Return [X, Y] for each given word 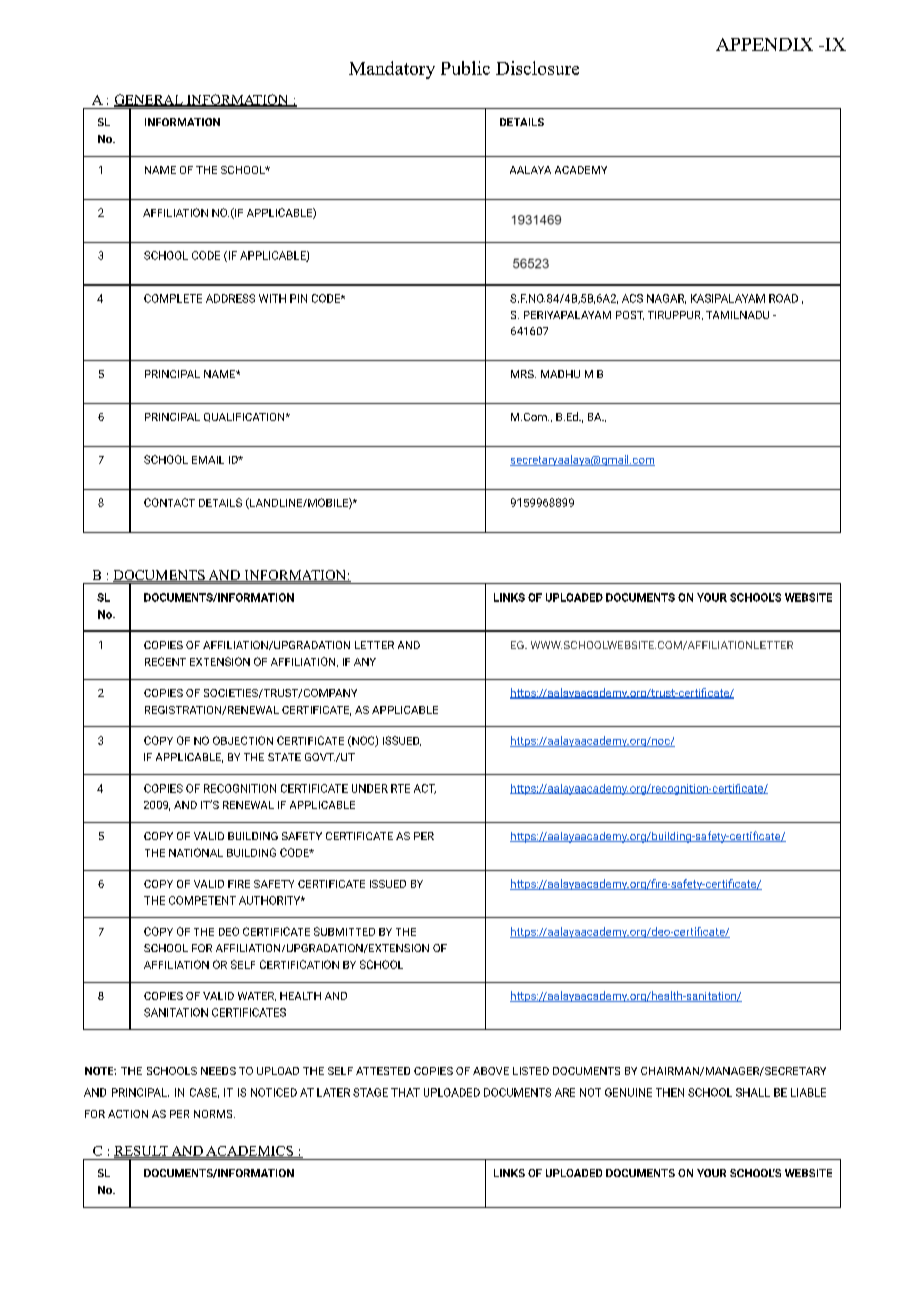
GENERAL [149, 100]
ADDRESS [230, 298]
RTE [400, 788]
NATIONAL [196, 852]
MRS [523, 374]
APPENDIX [764, 44]
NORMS [214, 1114]
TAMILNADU [737, 315]
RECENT [165, 661]
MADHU [560, 374]
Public [465, 68]
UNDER [370, 788]
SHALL [753, 1092]
